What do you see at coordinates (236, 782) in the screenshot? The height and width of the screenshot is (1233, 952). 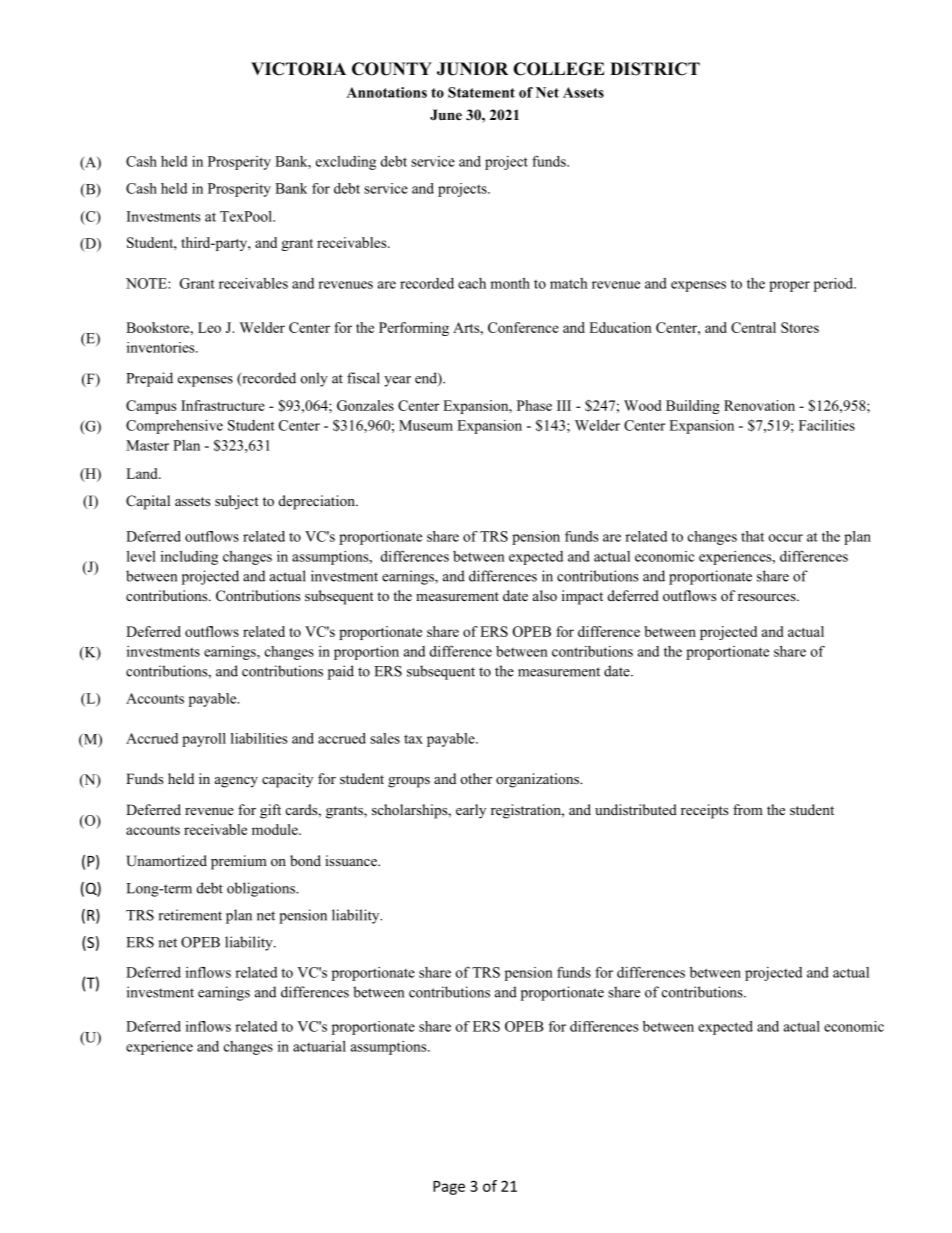 I see `agency` at bounding box center [236, 782].
